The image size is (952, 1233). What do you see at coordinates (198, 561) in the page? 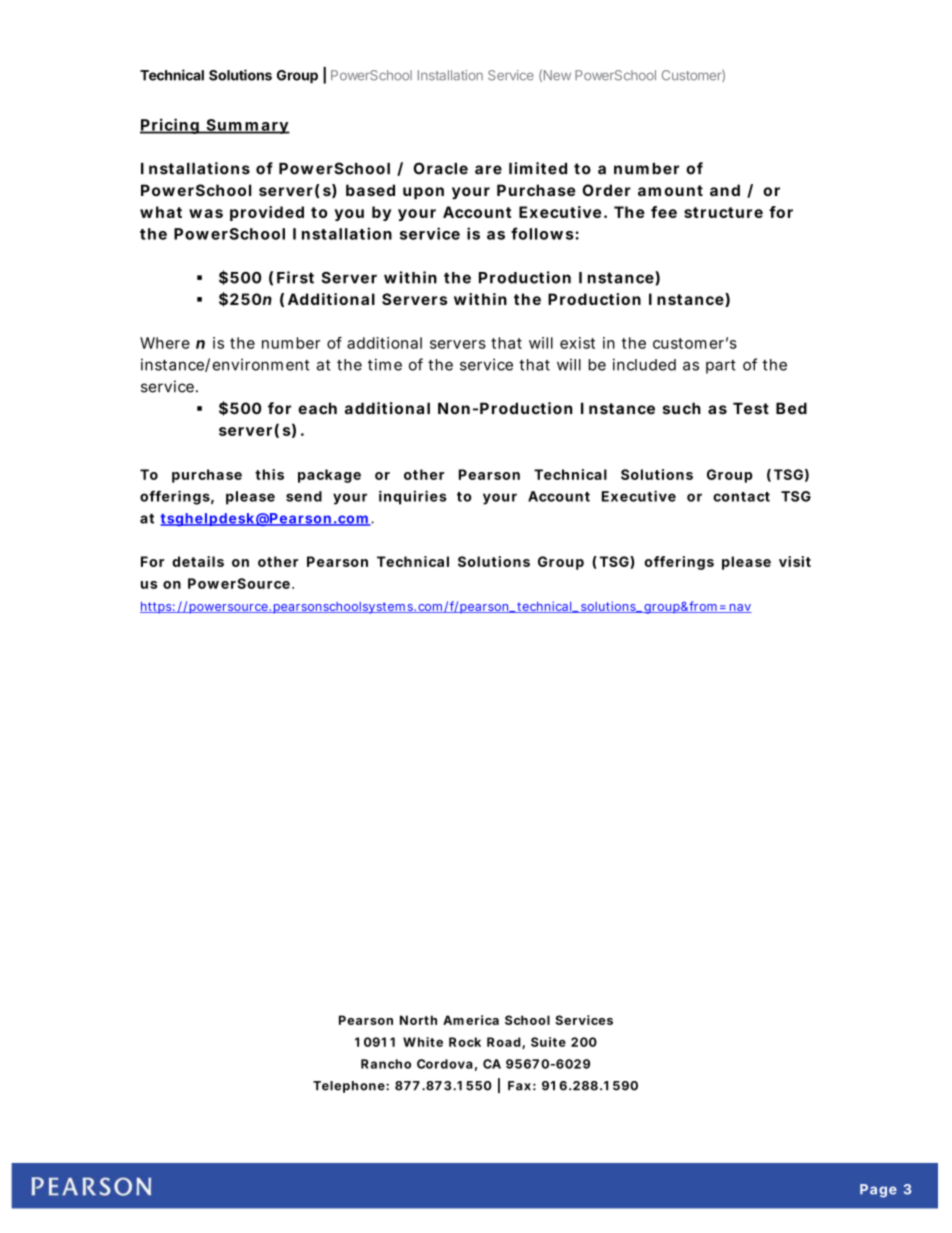
I see `details` at bounding box center [198, 561].
